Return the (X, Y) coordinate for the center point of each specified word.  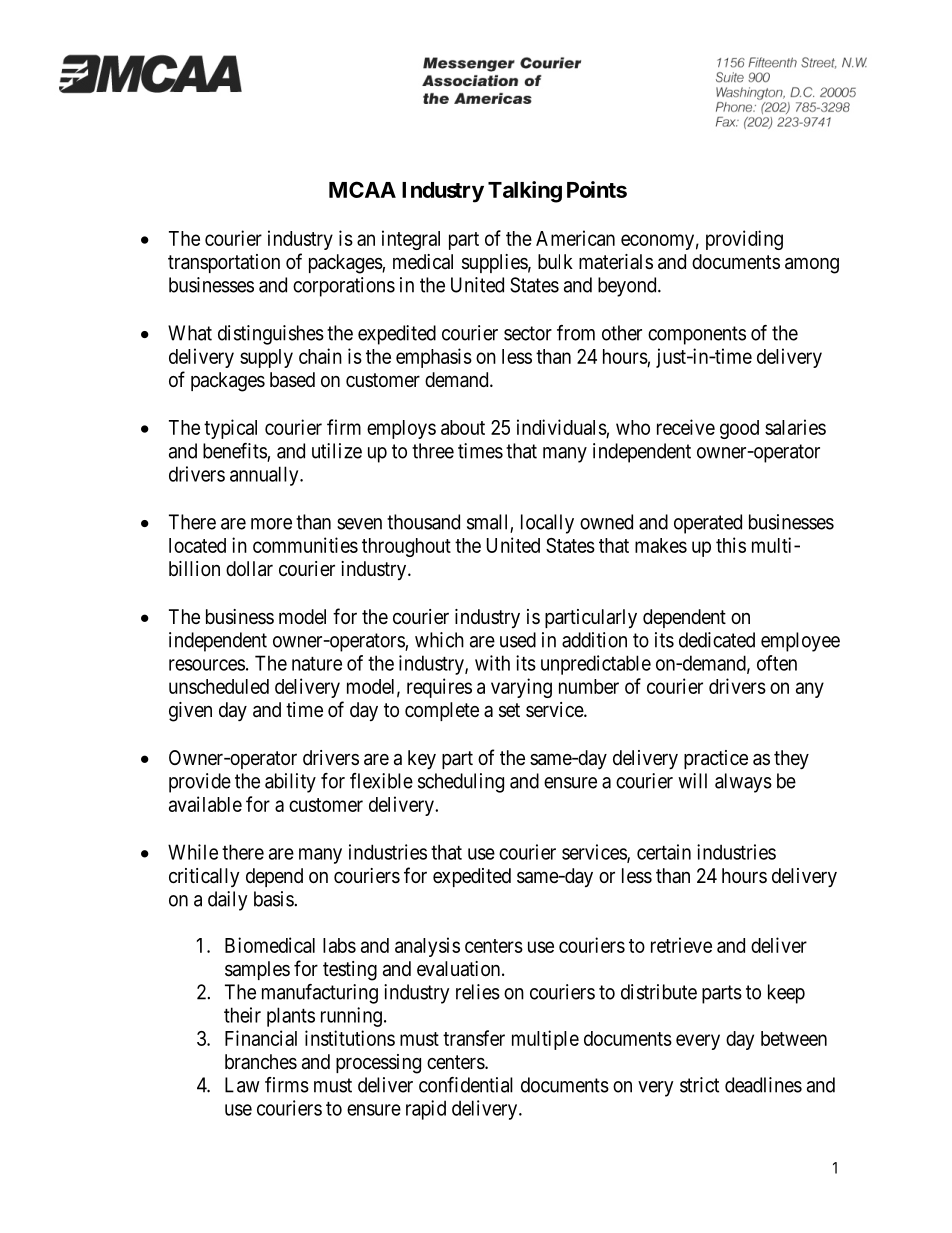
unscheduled (219, 686)
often (777, 663)
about (463, 427)
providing (744, 240)
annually (265, 476)
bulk (555, 261)
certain (664, 852)
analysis (427, 947)
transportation (224, 263)
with (492, 663)
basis (274, 899)
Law (242, 1085)
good (739, 429)
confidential (466, 1085)
